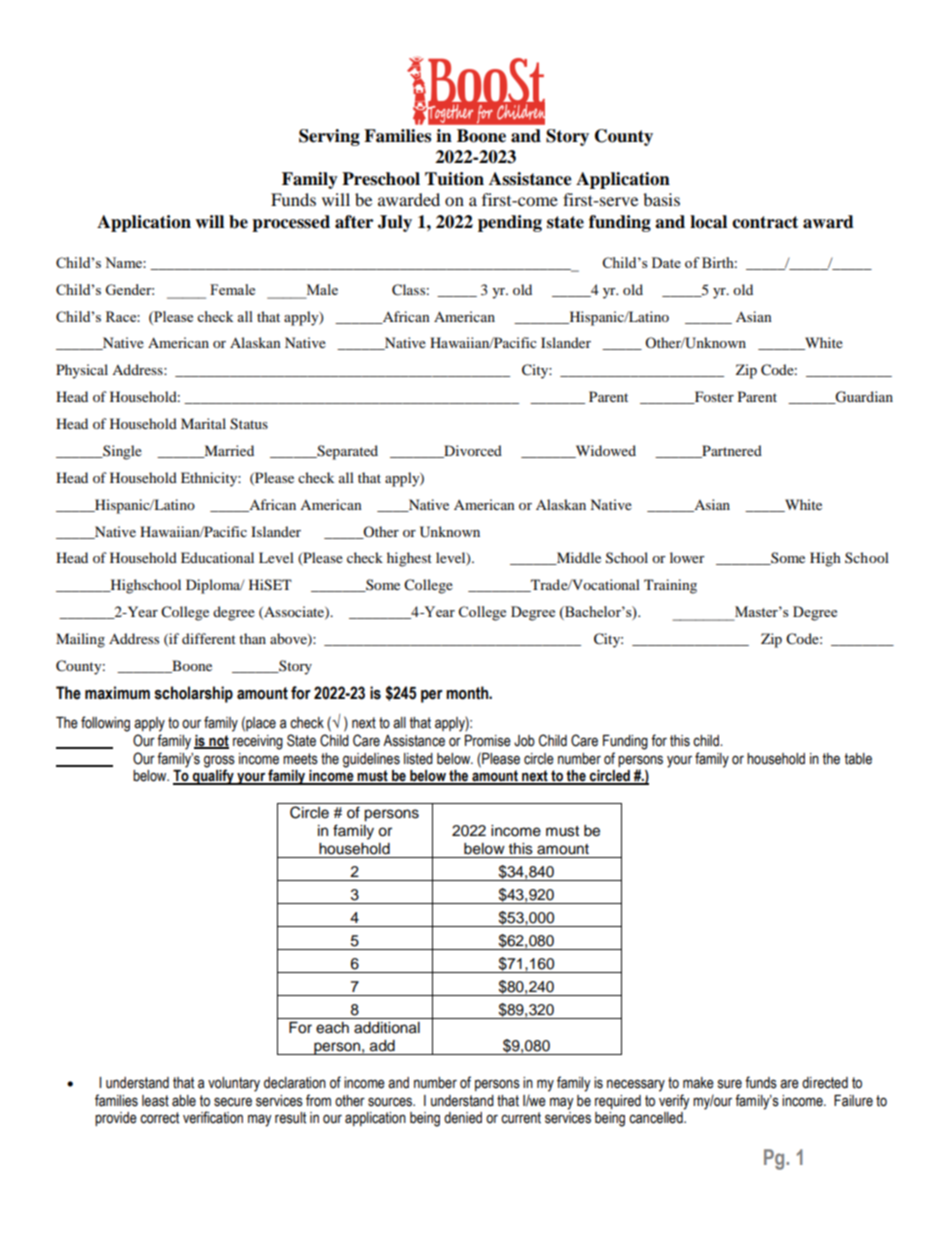 The width and height of the screenshot is (952, 1233). What do you see at coordinates (454, 179) in the screenshot?
I see `Tuition` at bounding box center [454, 179].
